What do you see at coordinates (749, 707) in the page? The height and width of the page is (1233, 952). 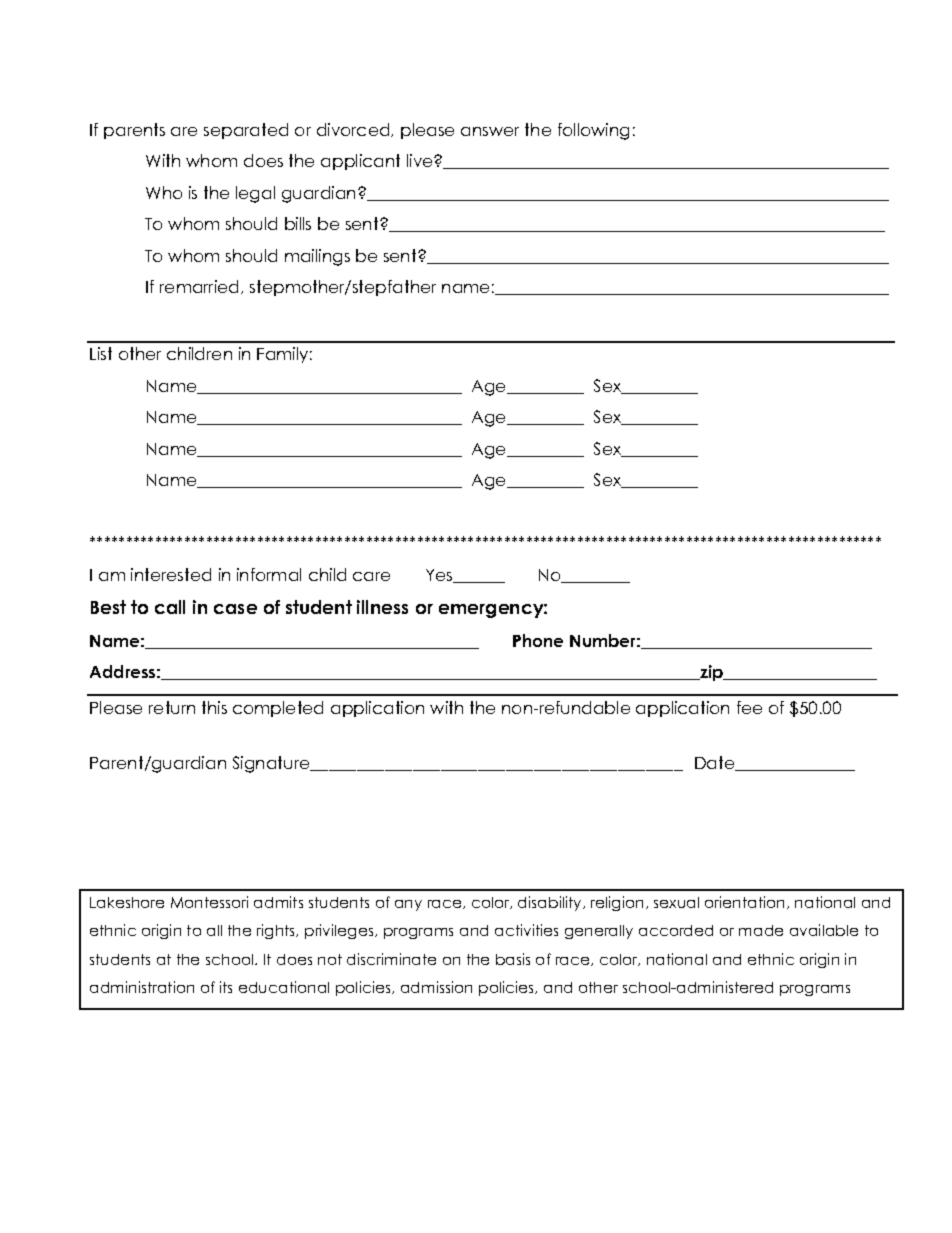 I see `fee` at bounding box center [749, 707].
